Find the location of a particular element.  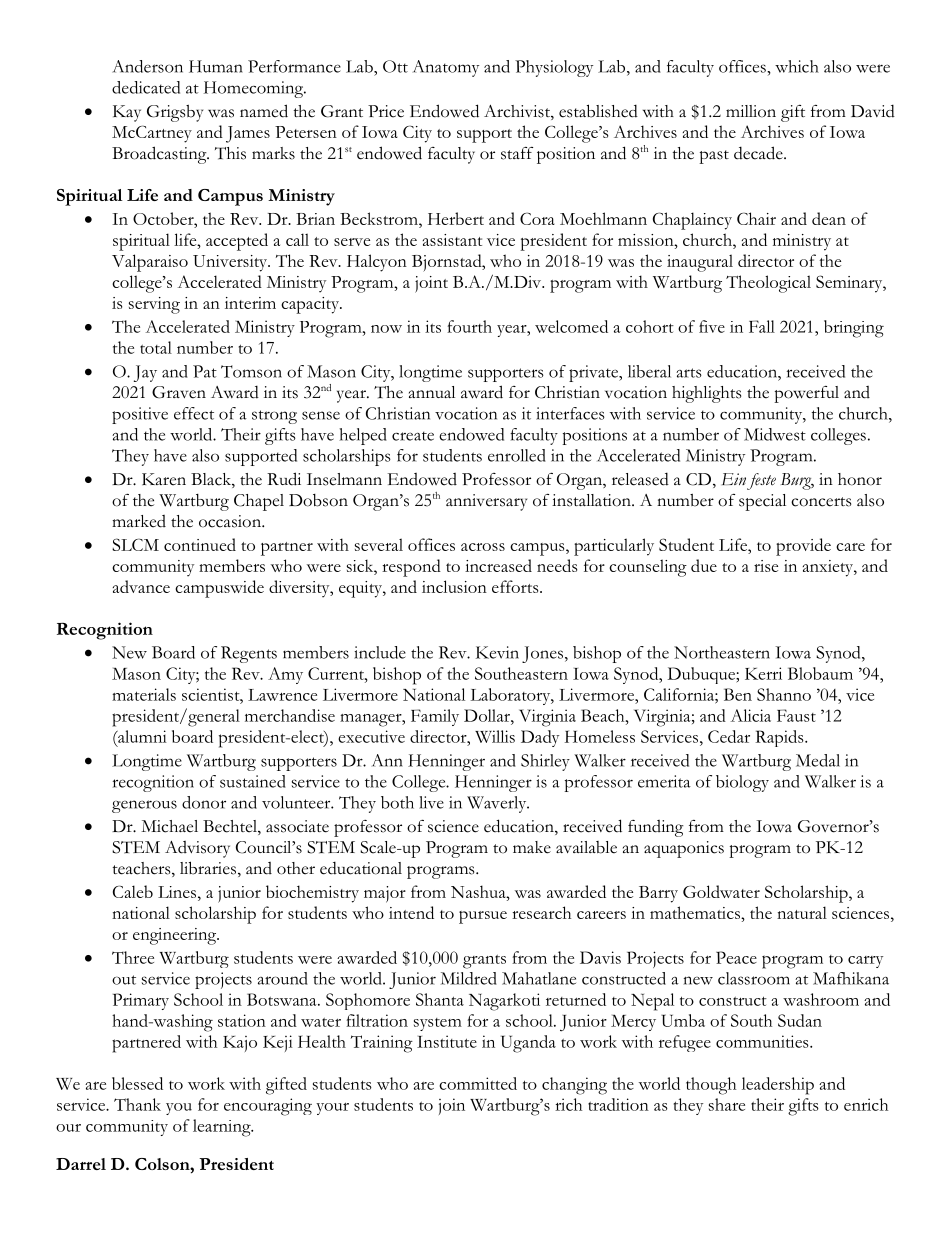

Anatomy is located at coordinates (446, 68).
